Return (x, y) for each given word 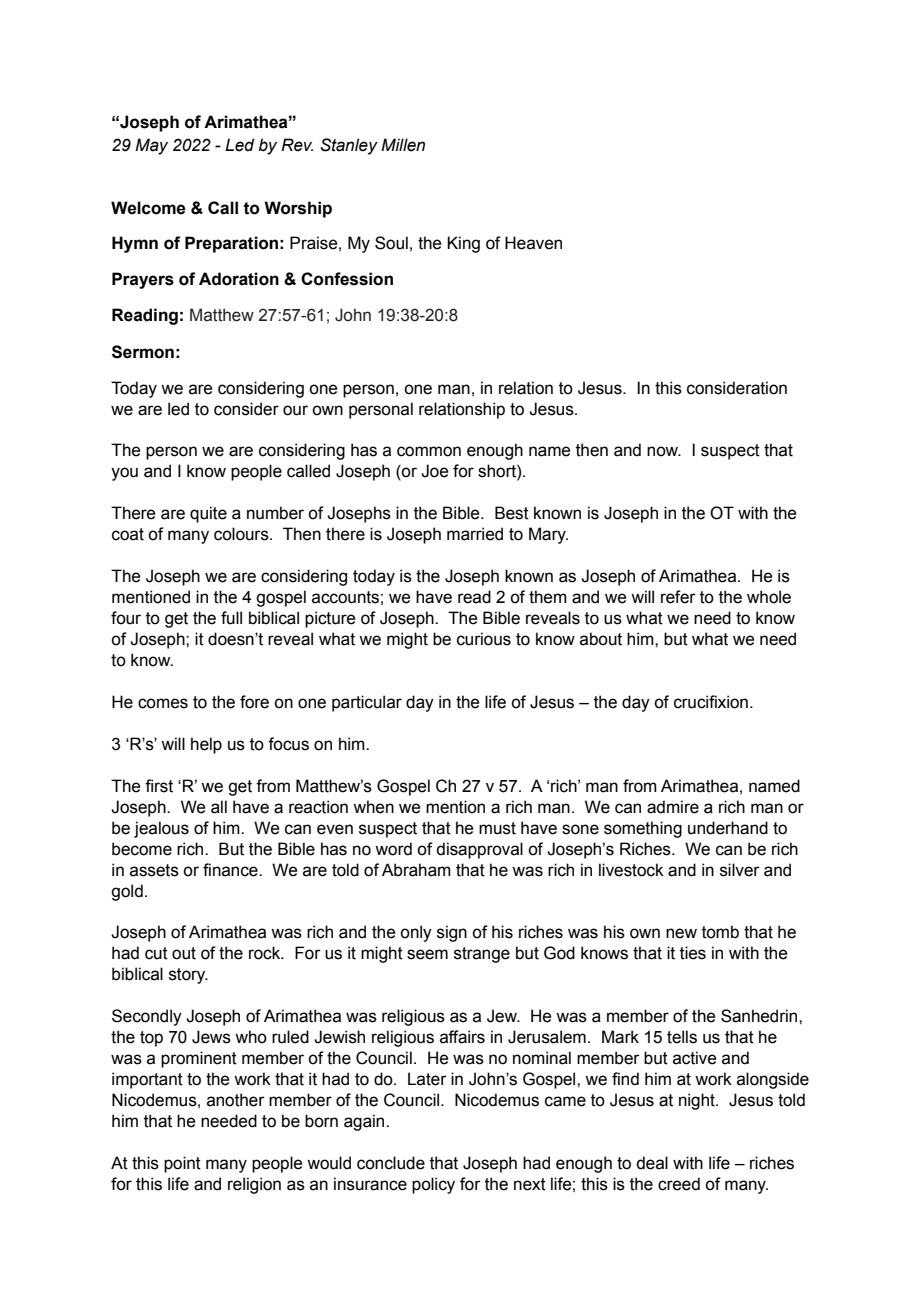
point (182, 1164)
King (463, 244)
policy (433, 1185)
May (151, 146)
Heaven (533, 243)
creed (679, 1184)
